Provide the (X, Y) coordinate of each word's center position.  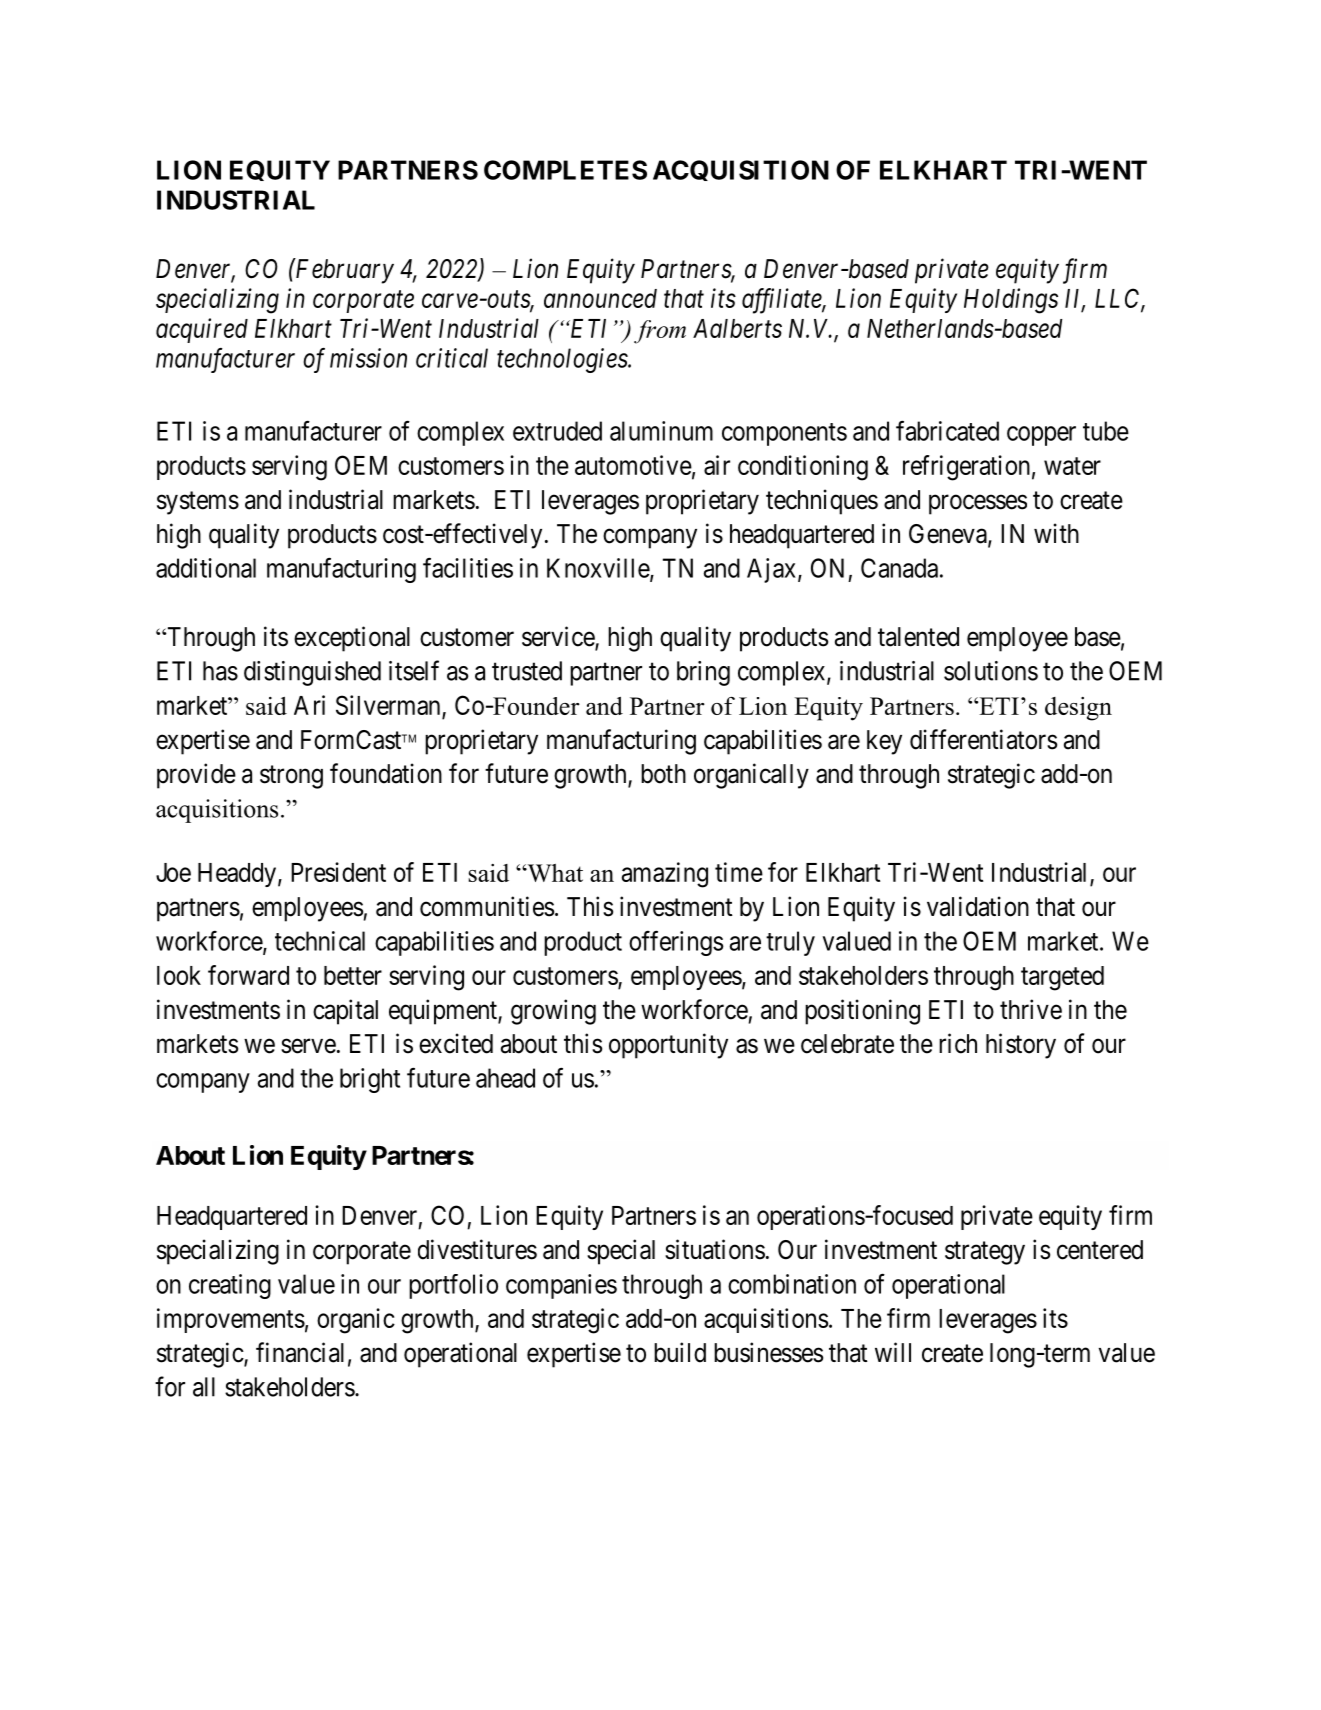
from (660, 332)
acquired (202, 330)
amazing (665, 875)
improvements (231, 1320)
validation (978, 906)
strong (291, 777)
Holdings (1011, 301)
